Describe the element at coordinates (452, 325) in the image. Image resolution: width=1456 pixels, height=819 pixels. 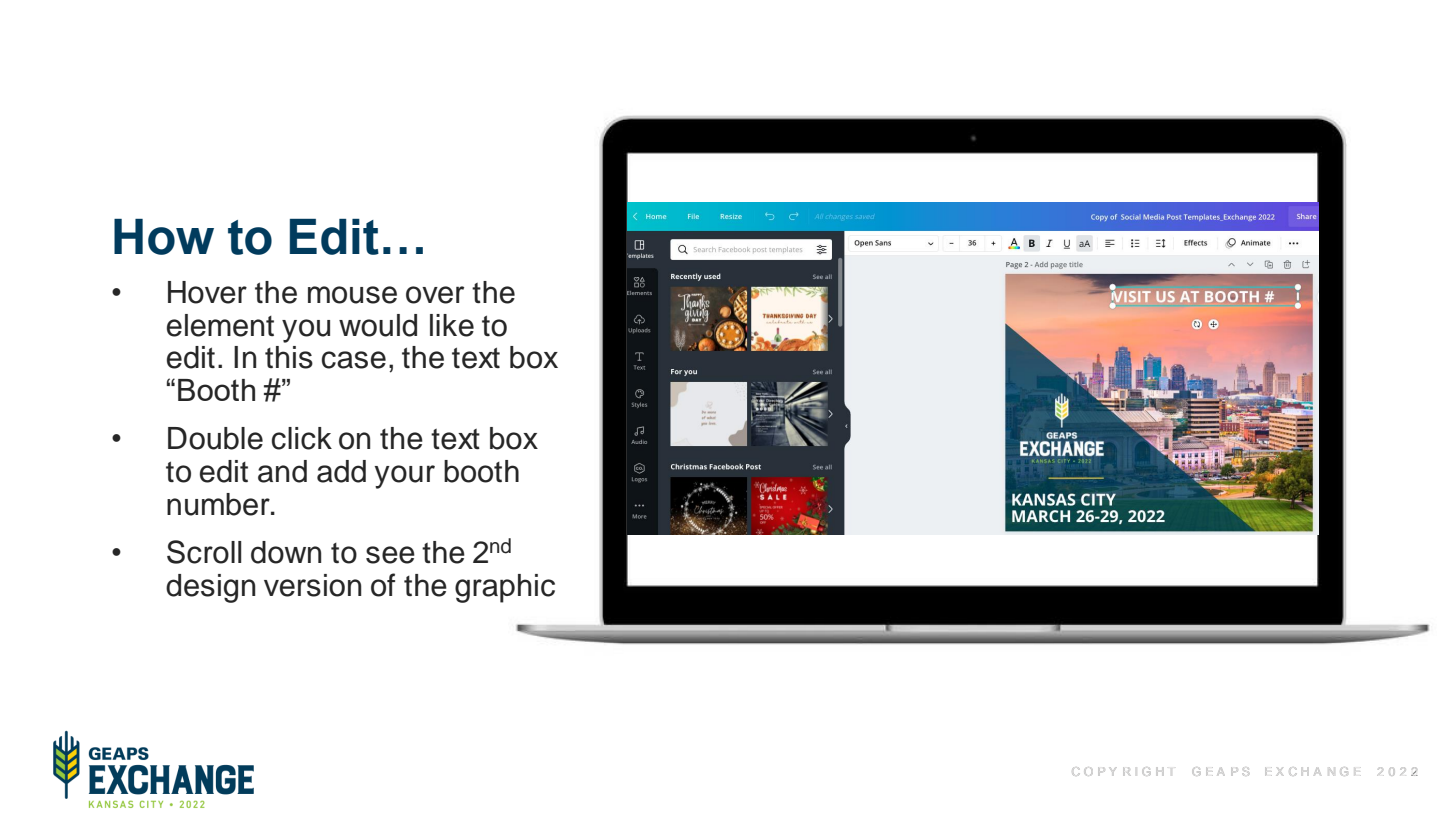
I see `like` at that location.
